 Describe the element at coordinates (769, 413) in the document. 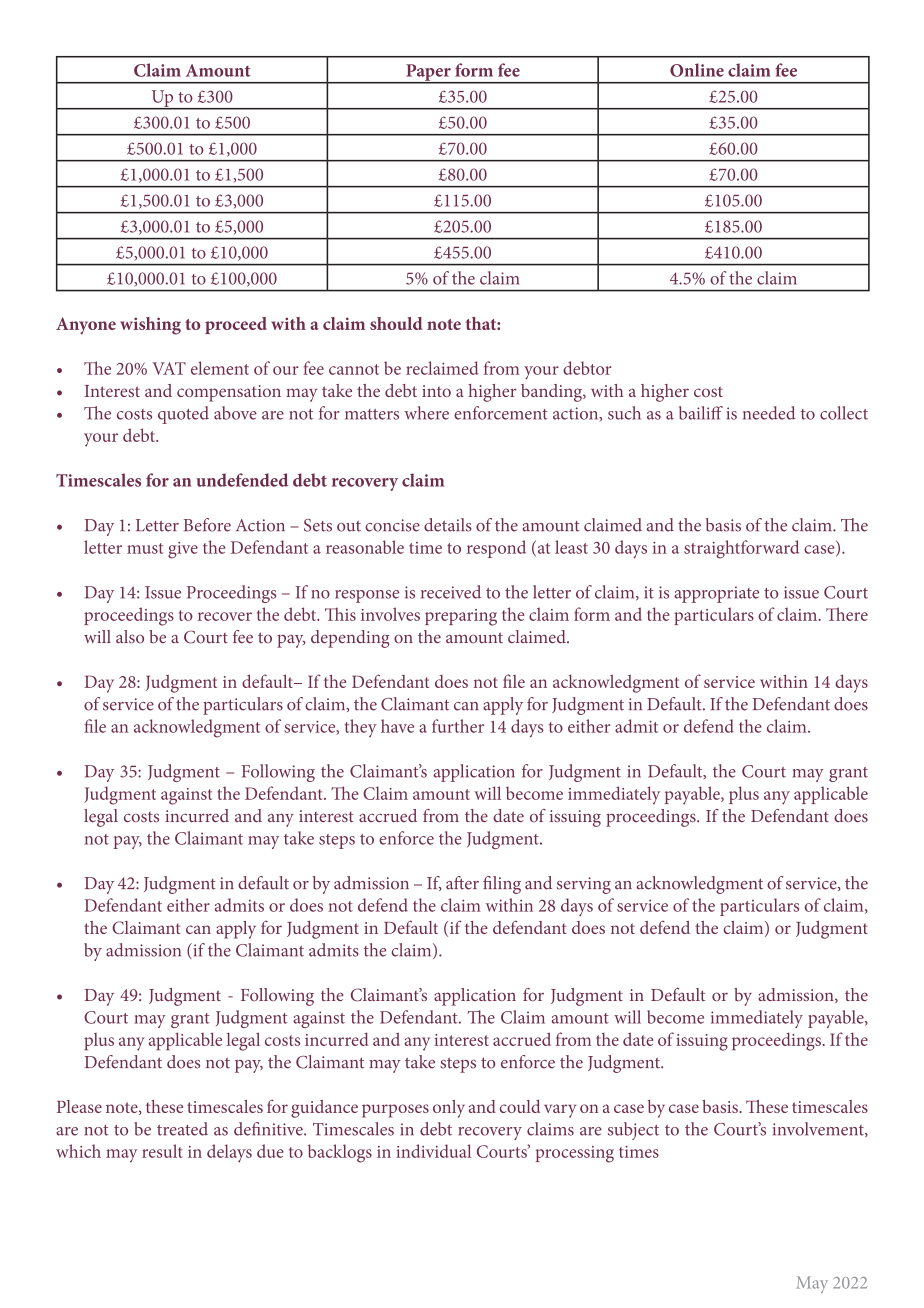

I see `needed` at that location.
